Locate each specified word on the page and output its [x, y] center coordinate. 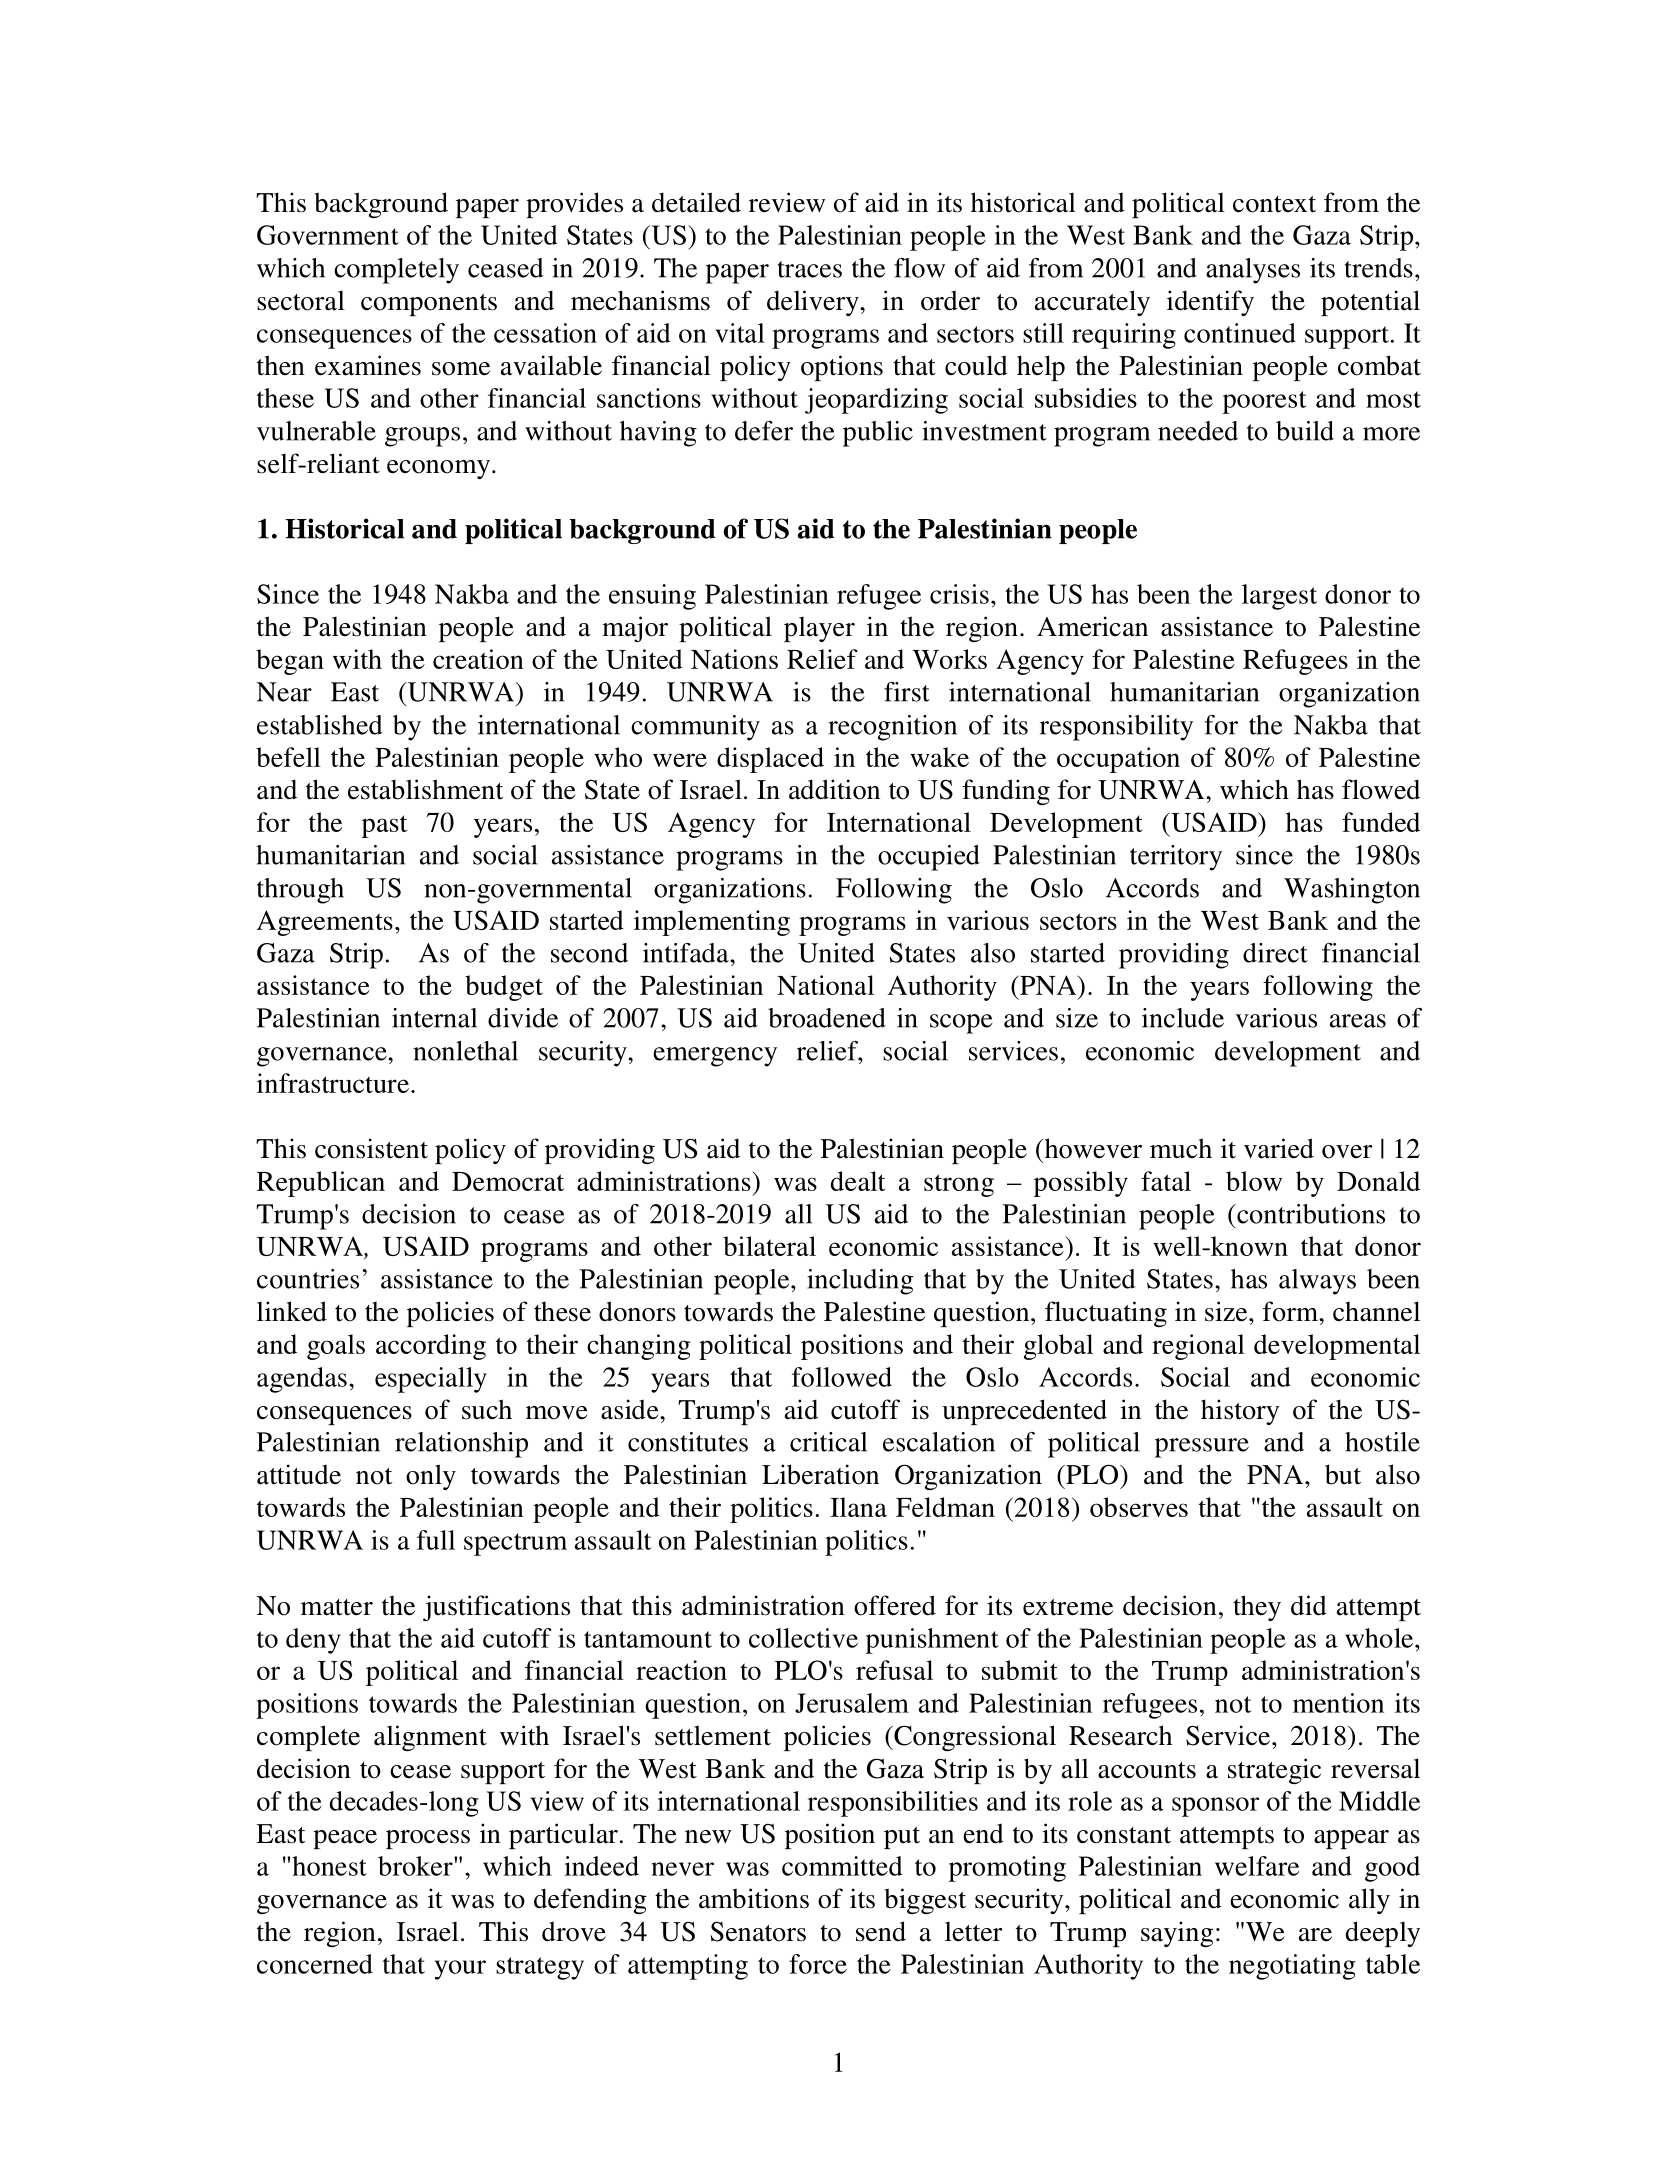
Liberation [820, 1474]
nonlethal [465, 1051]
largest [1279, 597]
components [429, 305]
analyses [1253, 271]
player [819, 629]
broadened [827, 1018]
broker [416, 1866]
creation [478, 659]
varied [1279, 1148]
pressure [1202, 1448]
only [431, 1477]
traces [809, 269]
